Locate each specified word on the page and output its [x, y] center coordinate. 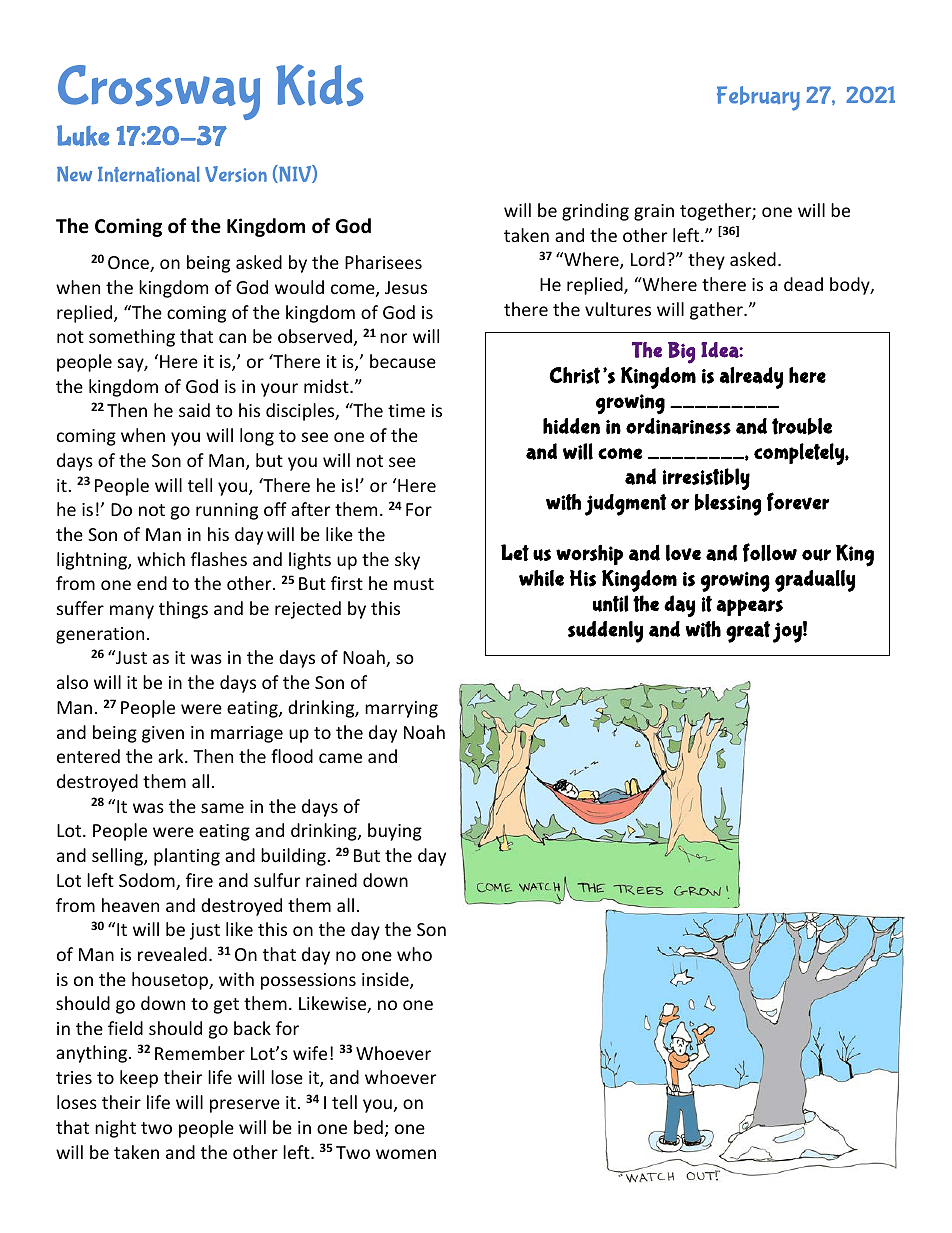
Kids [320, 85]
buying [395, 832]
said [194, 410]
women [406, 1154]
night [115, 1129]
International [149, 174]
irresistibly [706, 479]
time [406, 410]
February [758, 98]
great [748, 632]
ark [172, 756]
